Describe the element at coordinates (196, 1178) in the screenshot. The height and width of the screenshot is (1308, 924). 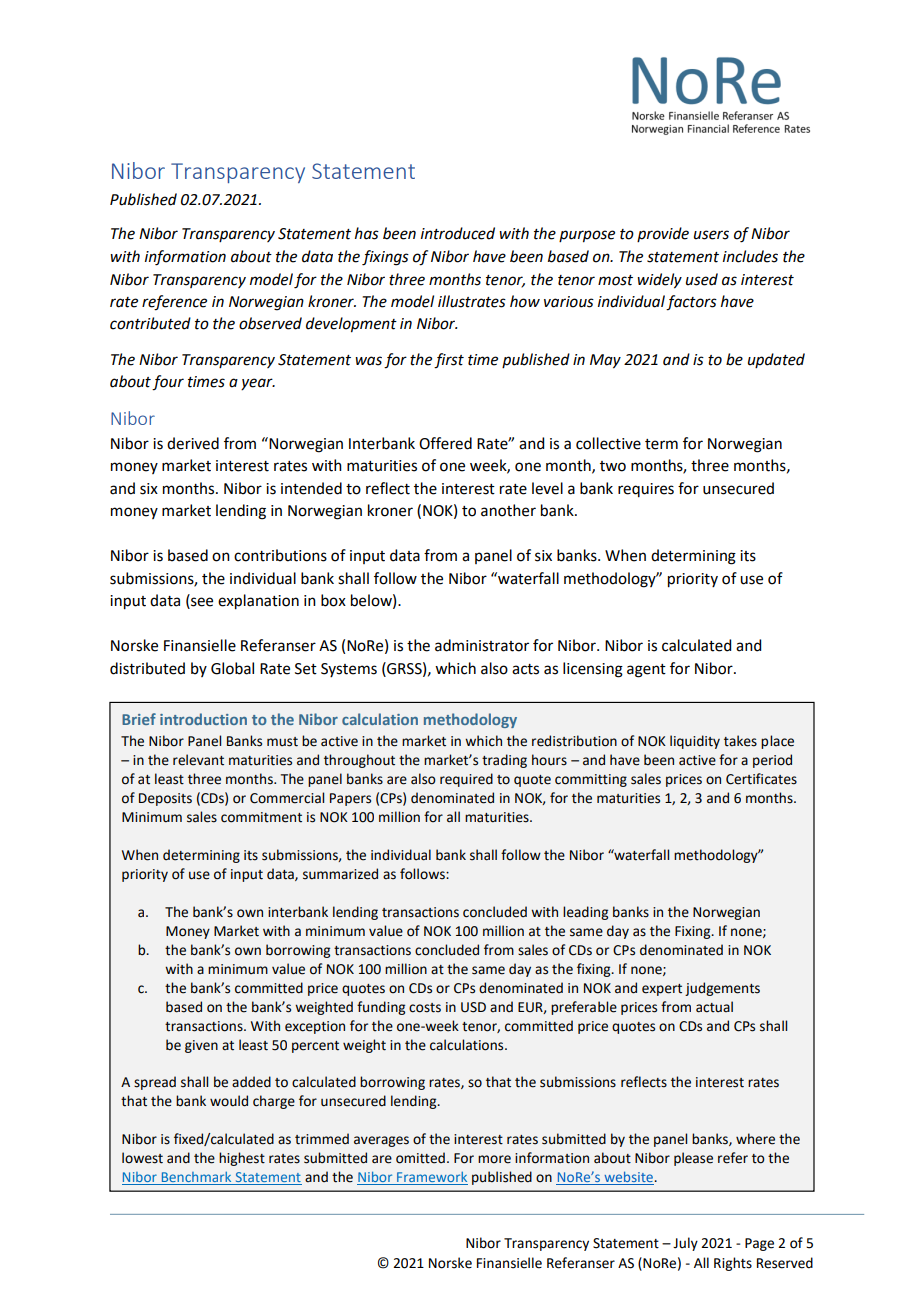
I see `Benchmark` at that location.
